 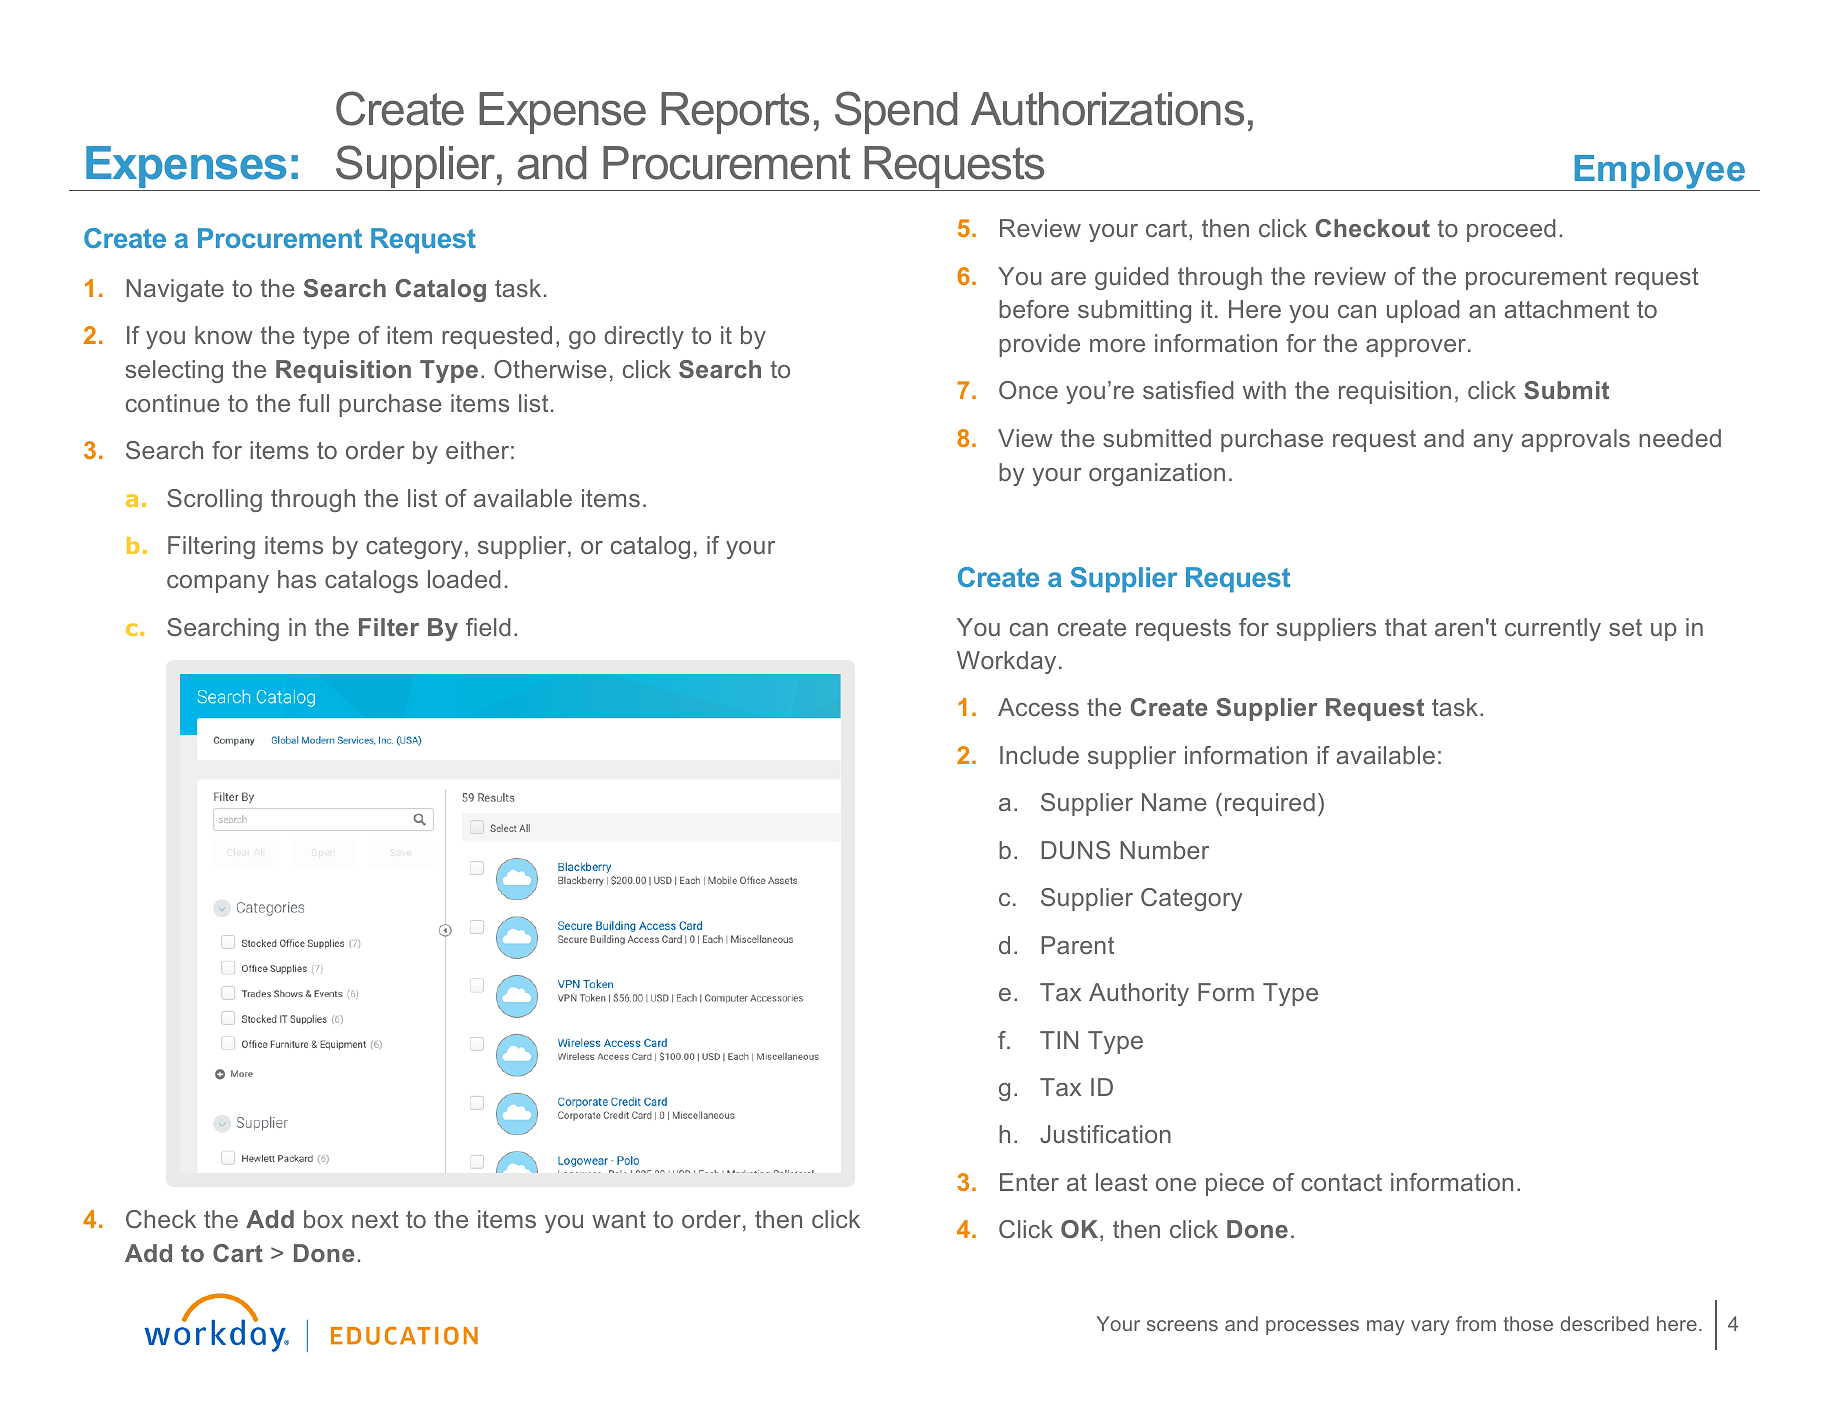 What do you see at coordinates (1575, 440) in the screenshot?
I see `approvals` at bounding box center [1575, 440].
